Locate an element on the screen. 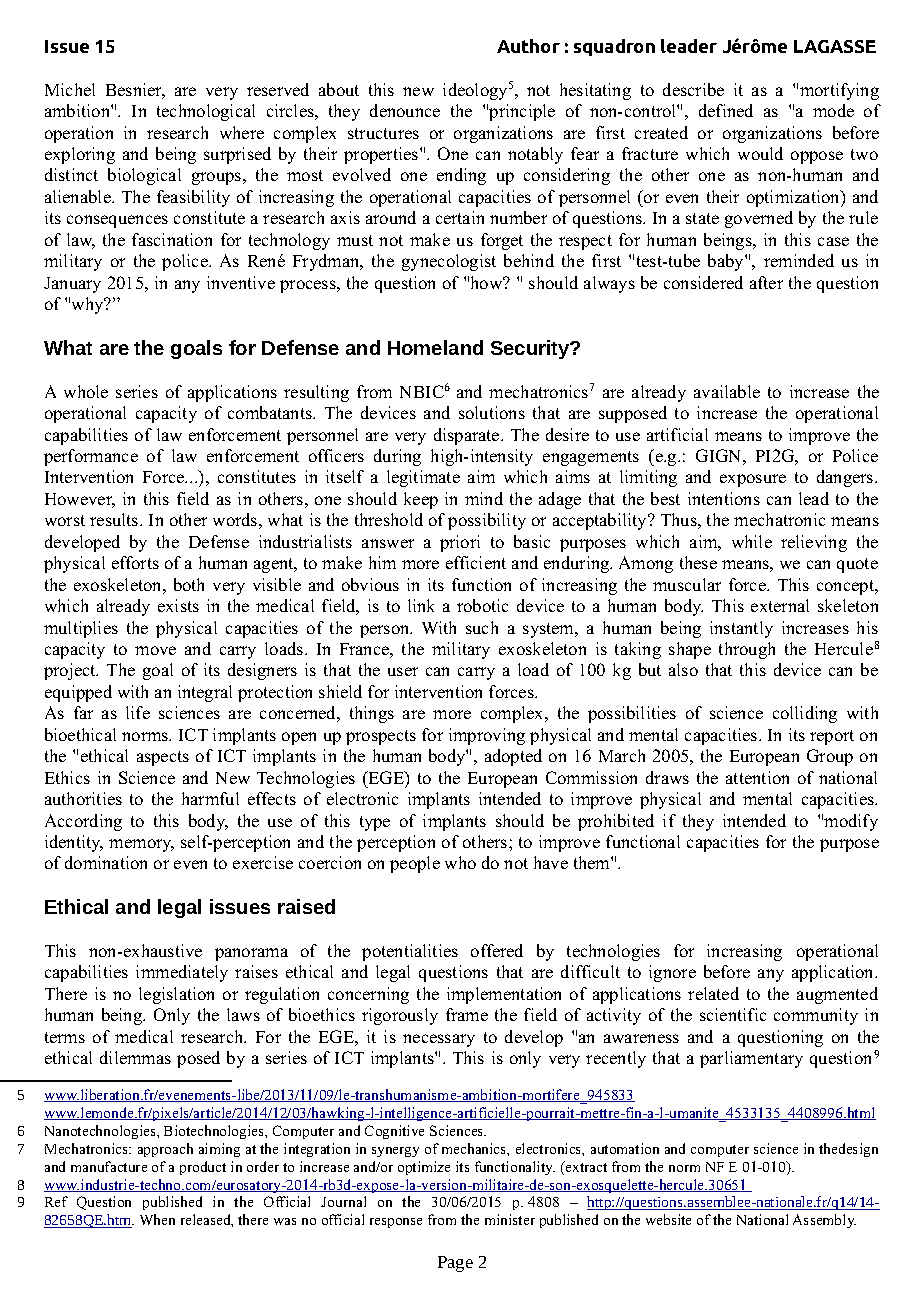 Image resolution: width=924 pixels, height=1308 pixels. Michel is located at coordinates (70, 89).
